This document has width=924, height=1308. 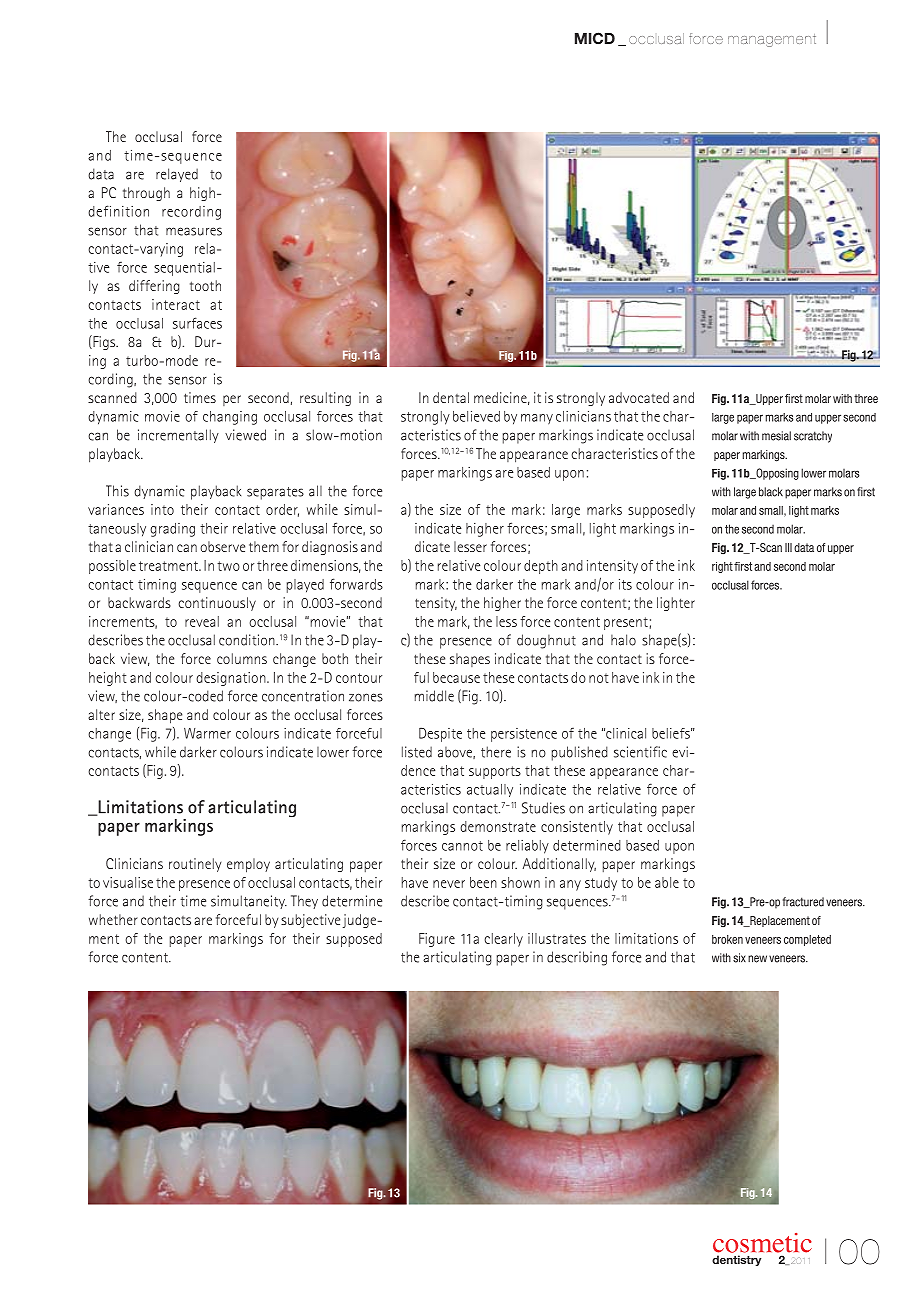 I want to click on Figure, so click(x=437, y=940).
